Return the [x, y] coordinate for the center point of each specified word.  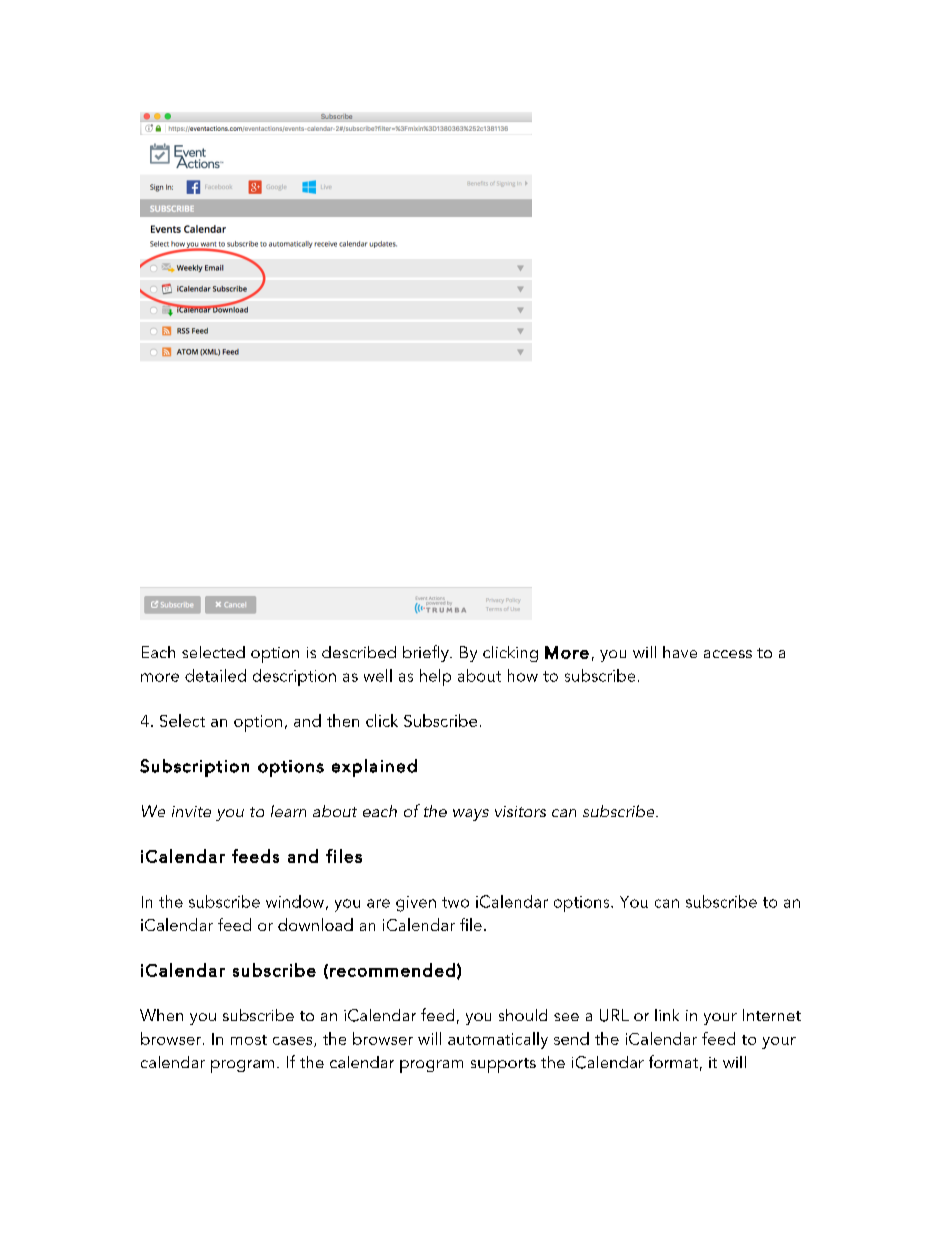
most [249, 1040]
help [435, 677]
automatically [498, 1040]
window [295, 901]
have [680, 652]
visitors [520, 811]
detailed [215, 675]
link [667, 1015]
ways [471, 815]
